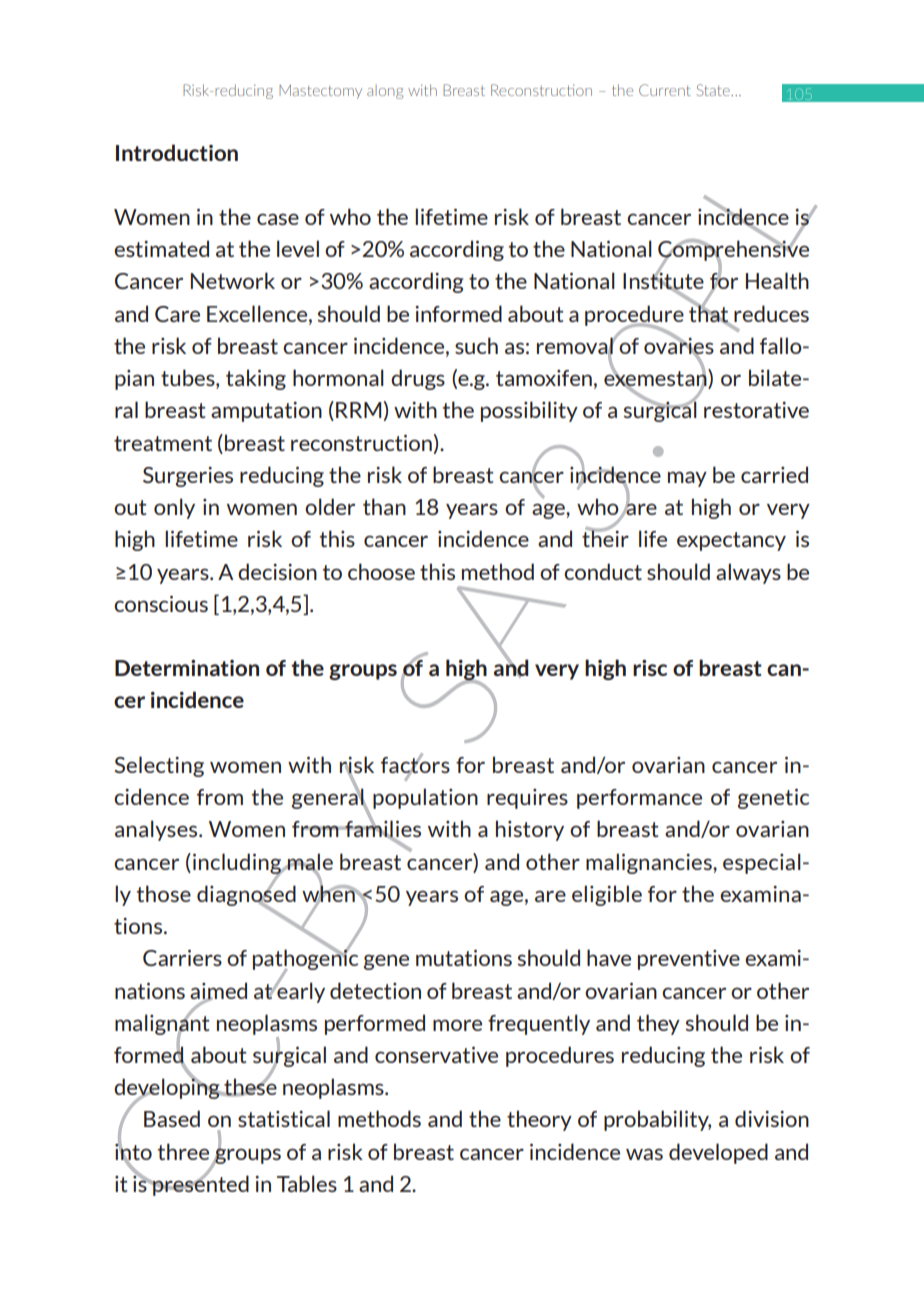 This document has width=924, height=1313. I want to click on State, so click(714, 90).
